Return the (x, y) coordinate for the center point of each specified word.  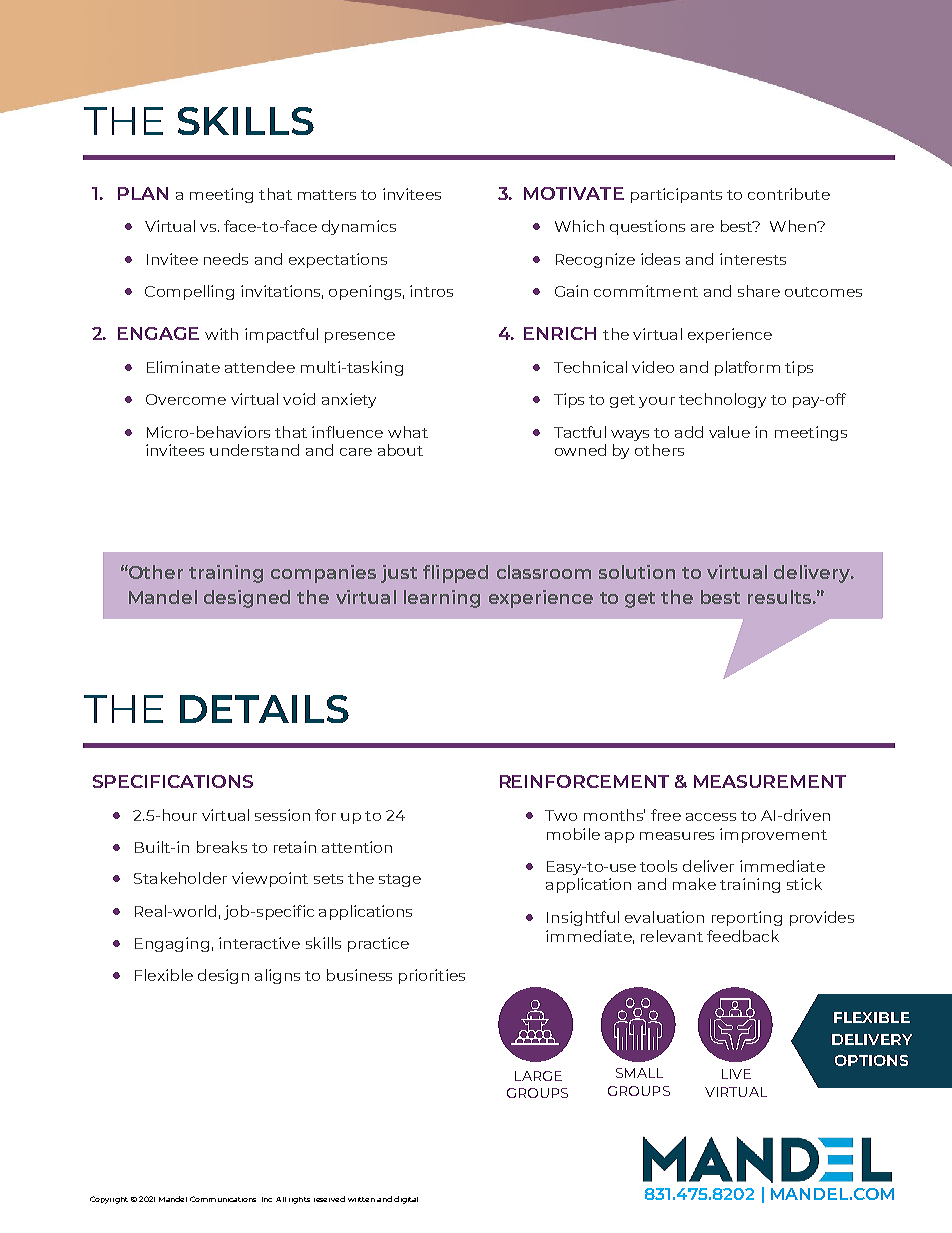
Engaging (172, 944)
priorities (432, 976)
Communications (223, 1199)
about (400, 450)
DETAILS (264, 709)
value (729, 432)
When (794, 226)
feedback (743, 936)
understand (254, 450)
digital (406, 1200)
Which (579, 226)
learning (442, 599)
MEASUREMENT (770, 781)
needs (226, 259)
